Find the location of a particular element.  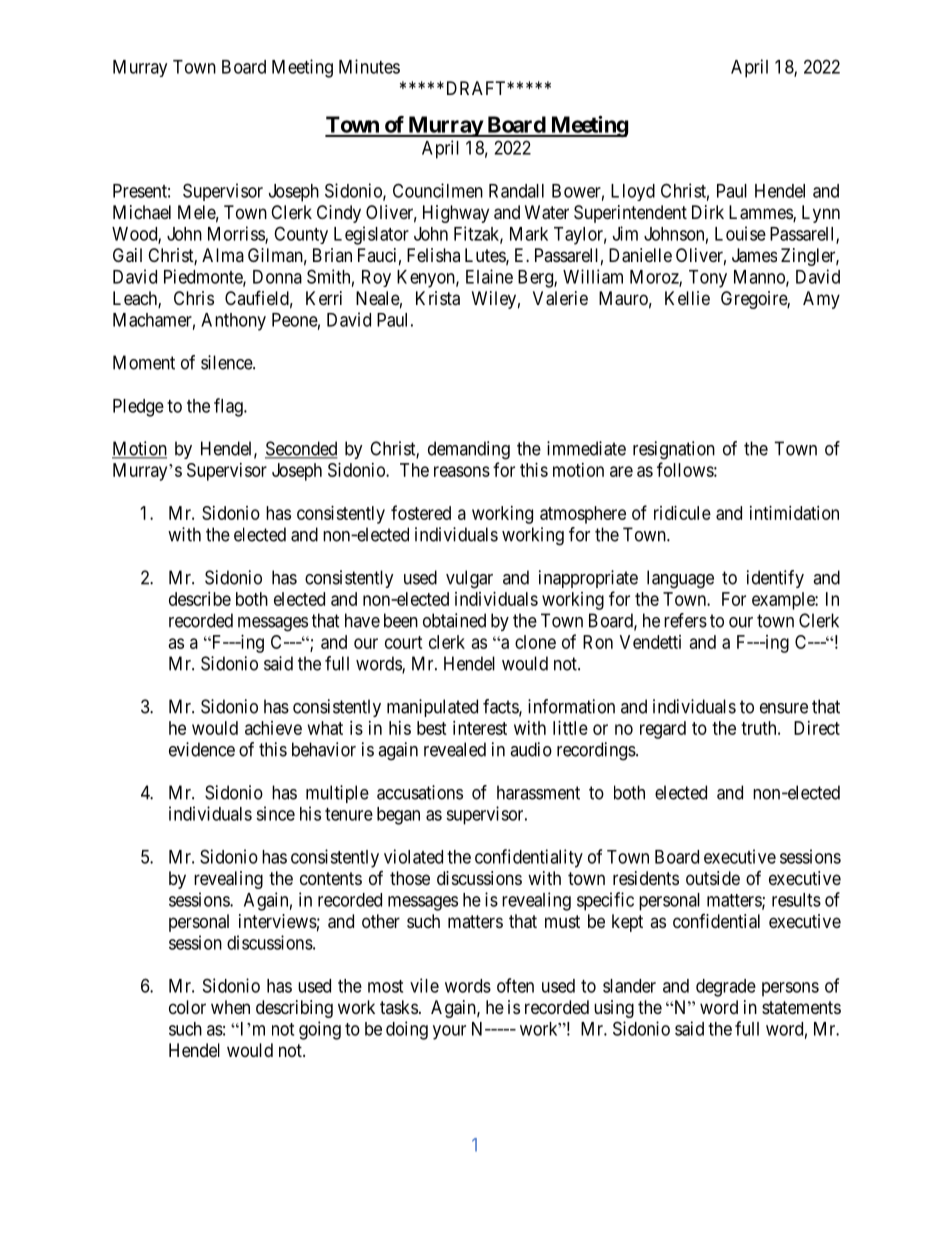

revealed is located at coordinates (455, 749).
